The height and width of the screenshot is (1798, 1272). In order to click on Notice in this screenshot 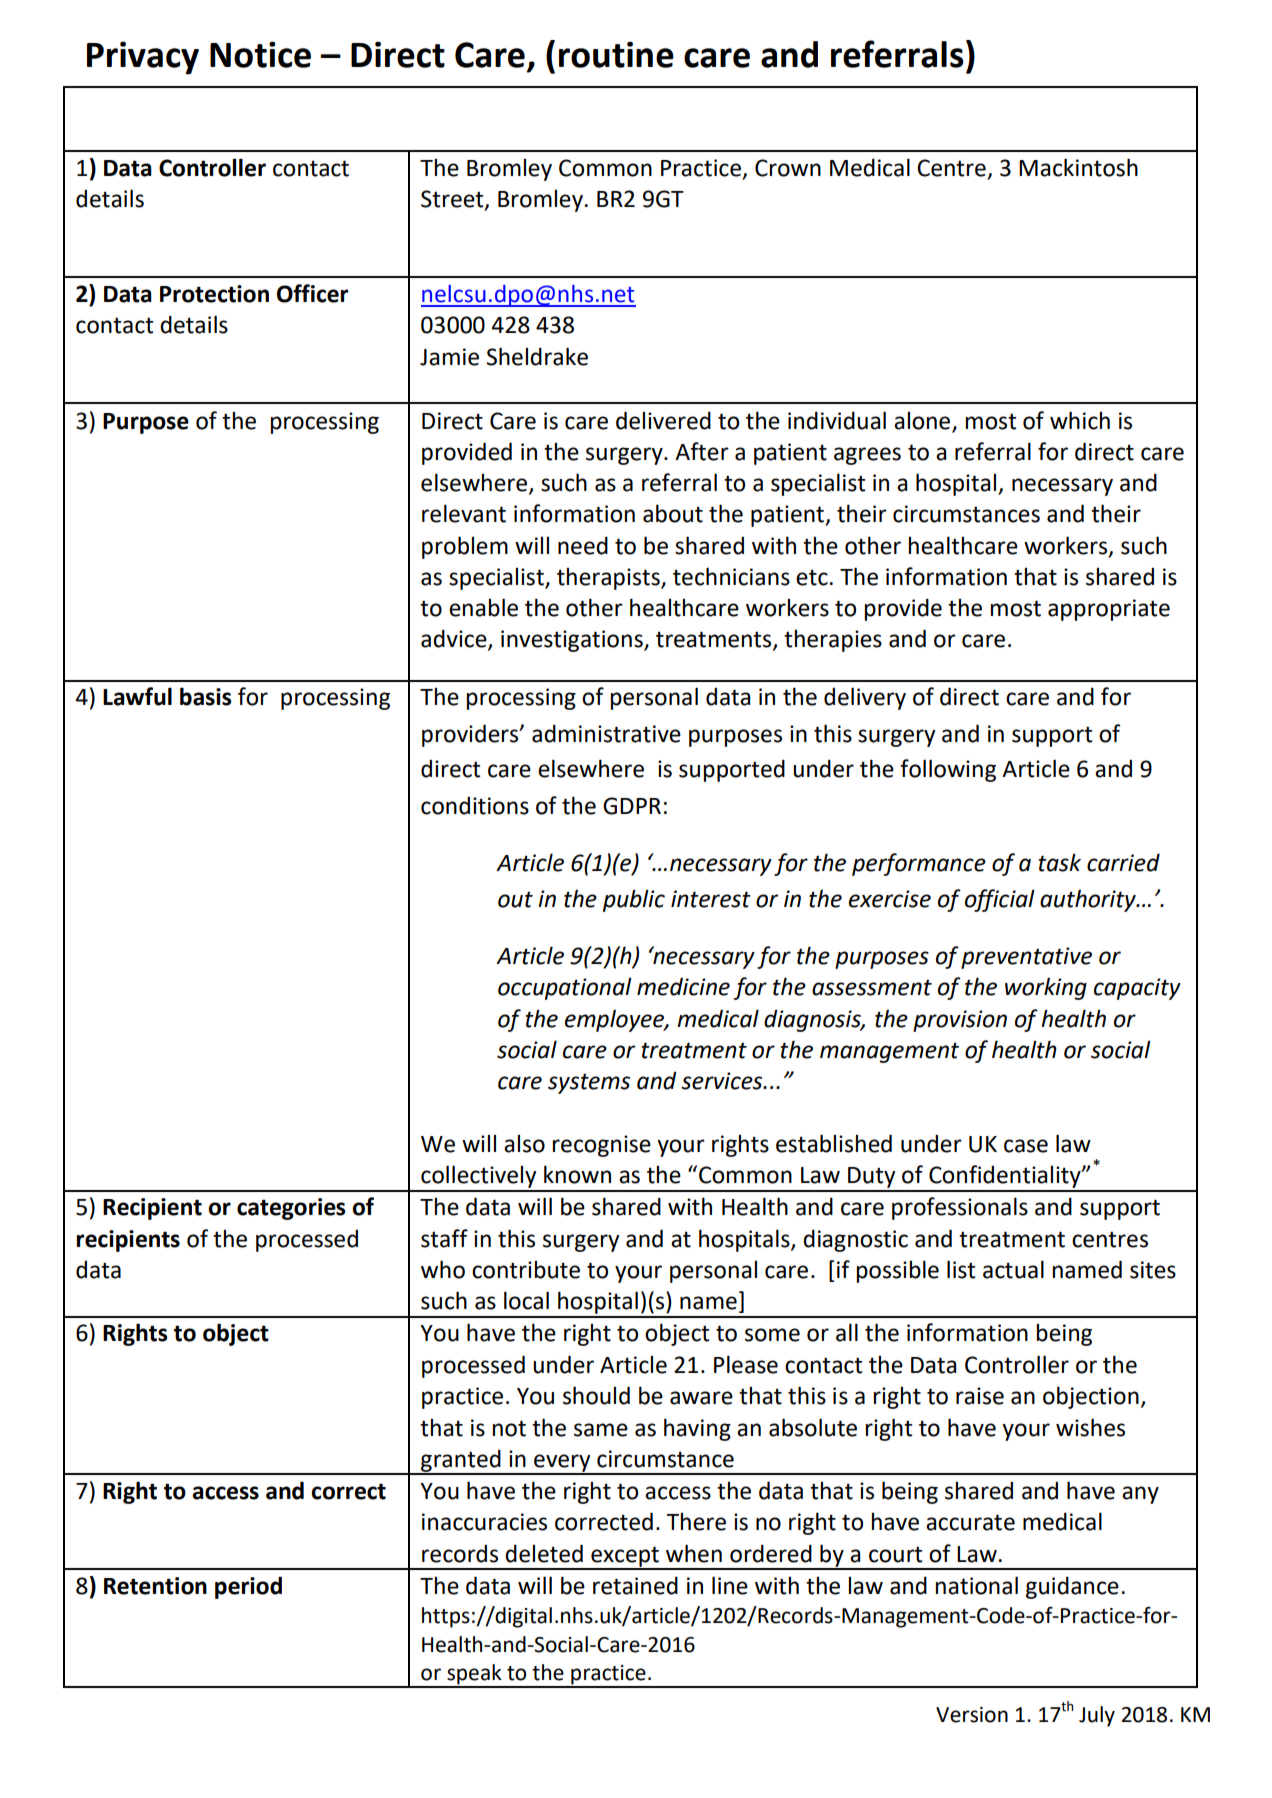, I will do `click(260, 54)`.
